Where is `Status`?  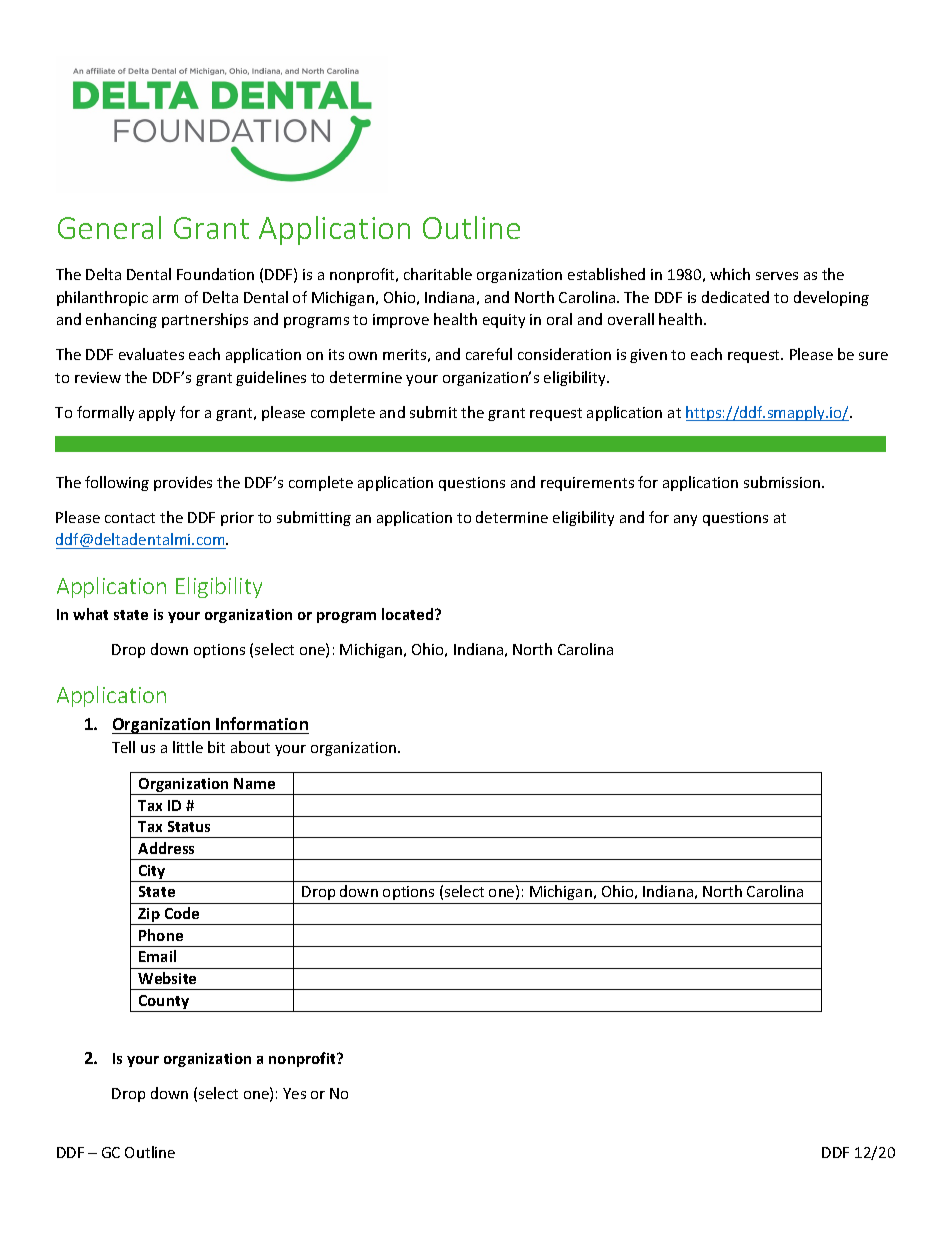
Status is located at coordinates (189, 826).
